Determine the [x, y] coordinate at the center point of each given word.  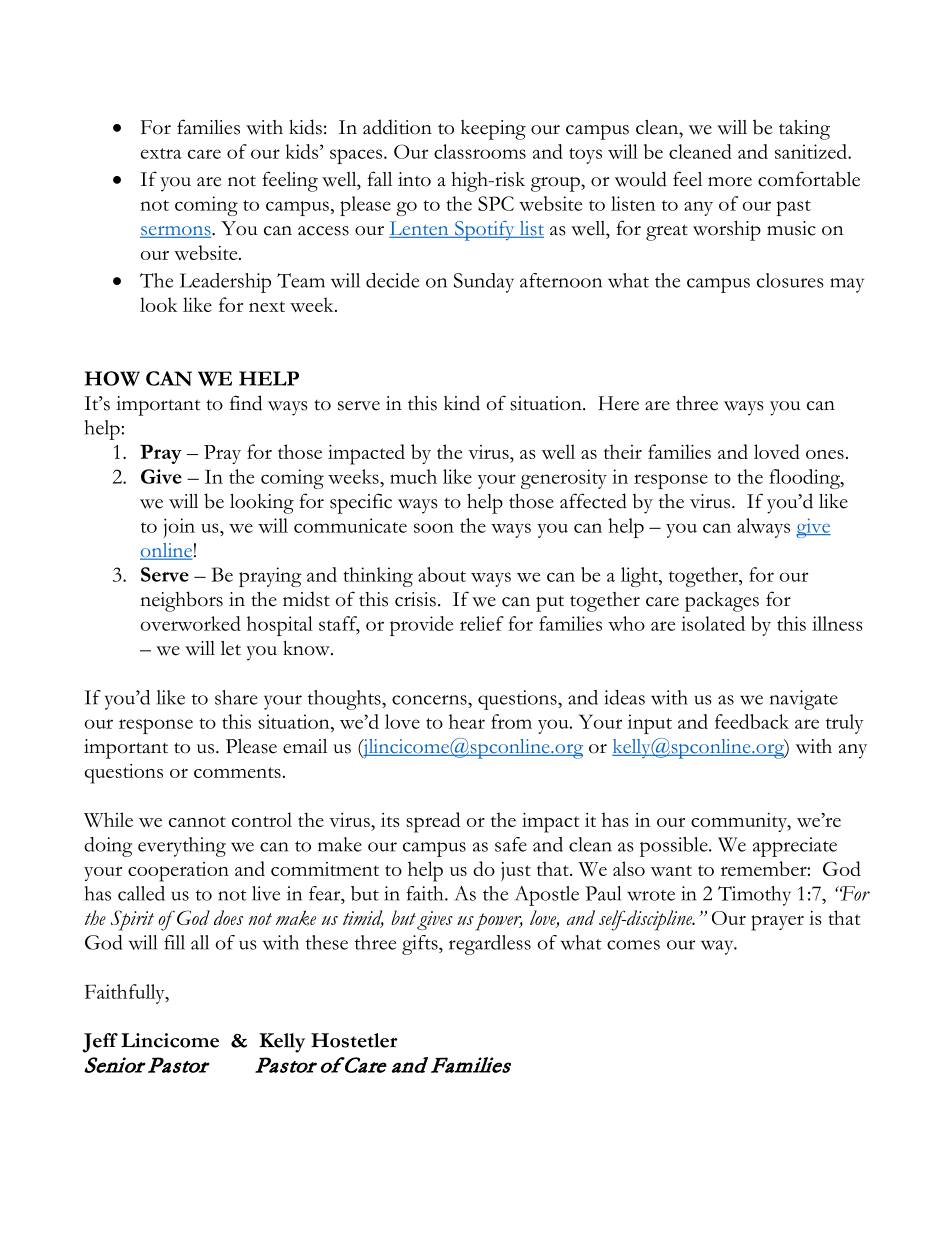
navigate [804, 700]
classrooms [480, 151]
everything [182, 847]
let [231, 648]
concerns [430, 700]
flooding [806, 479]
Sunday [484, 283]
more [730, 182]
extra [161, 153]
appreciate [795, 847]
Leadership [225, 283]
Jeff [100, 1043]
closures [790, 280]
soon [434, 528]
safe [511, 844]
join [179, 528]
